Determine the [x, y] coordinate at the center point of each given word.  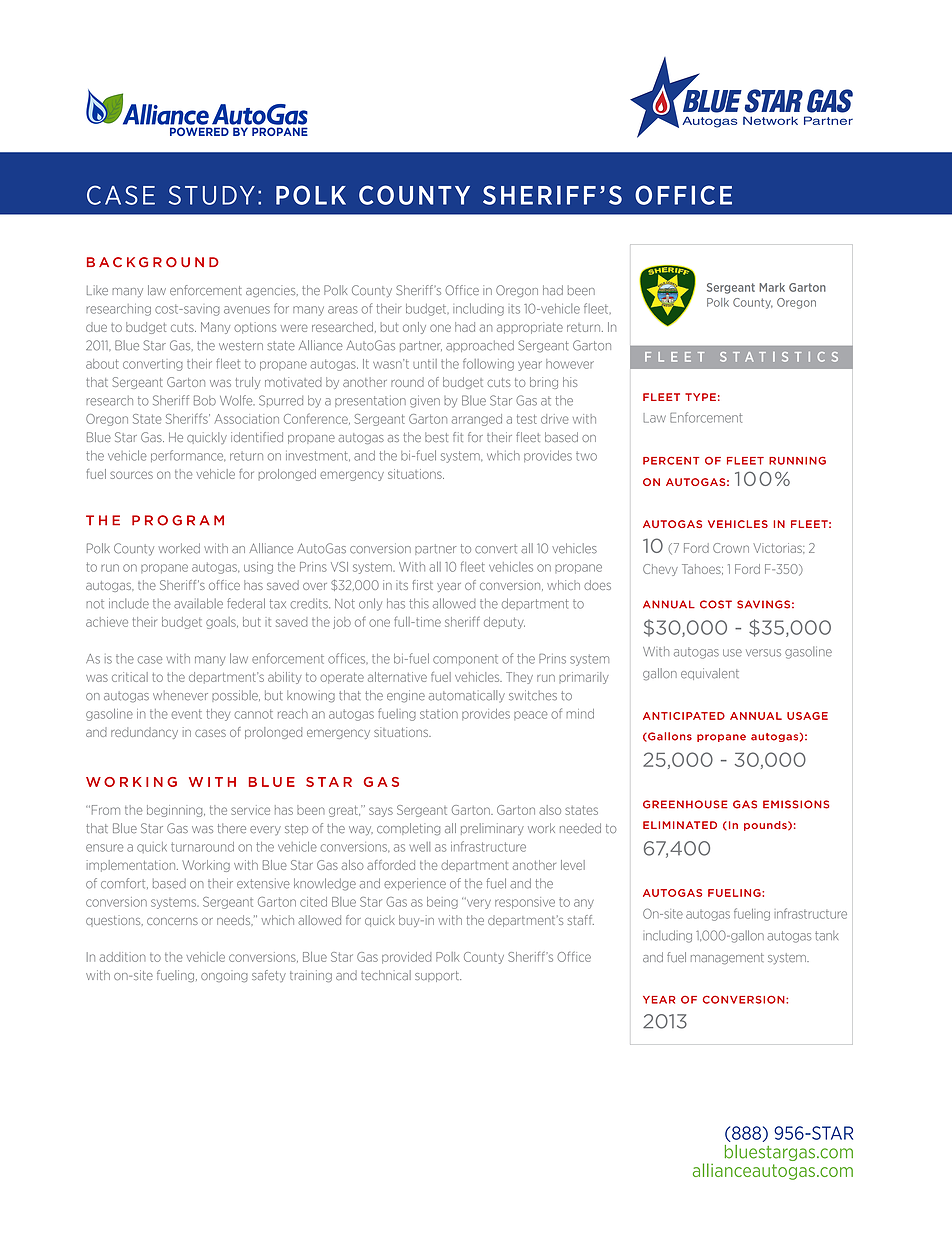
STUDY [212, 195]
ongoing [224, 977]
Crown [731, 548]
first [423, 585]
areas [343, 310]
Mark [772, 287]
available [198, 603]
